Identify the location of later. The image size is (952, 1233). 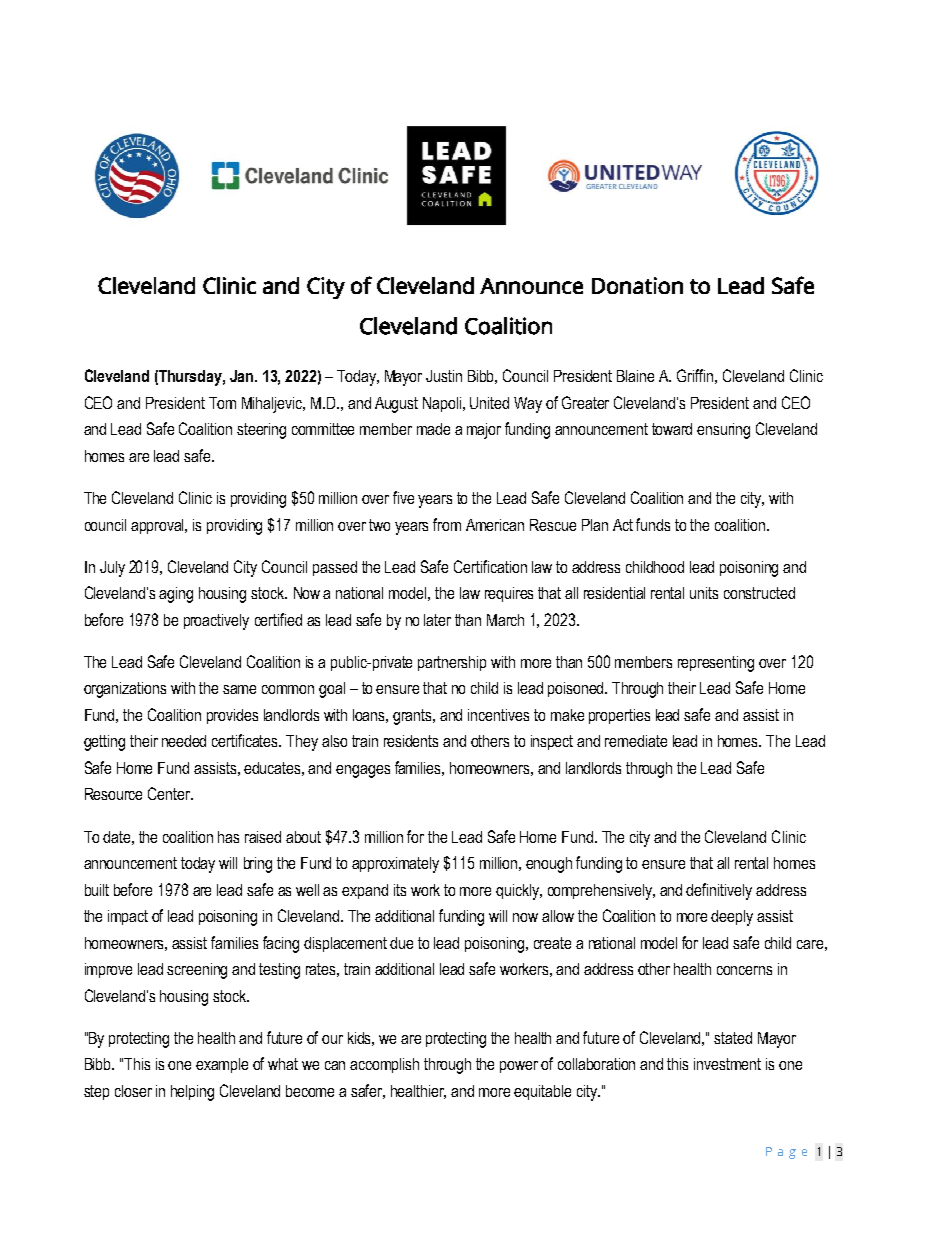
(437, 620).
